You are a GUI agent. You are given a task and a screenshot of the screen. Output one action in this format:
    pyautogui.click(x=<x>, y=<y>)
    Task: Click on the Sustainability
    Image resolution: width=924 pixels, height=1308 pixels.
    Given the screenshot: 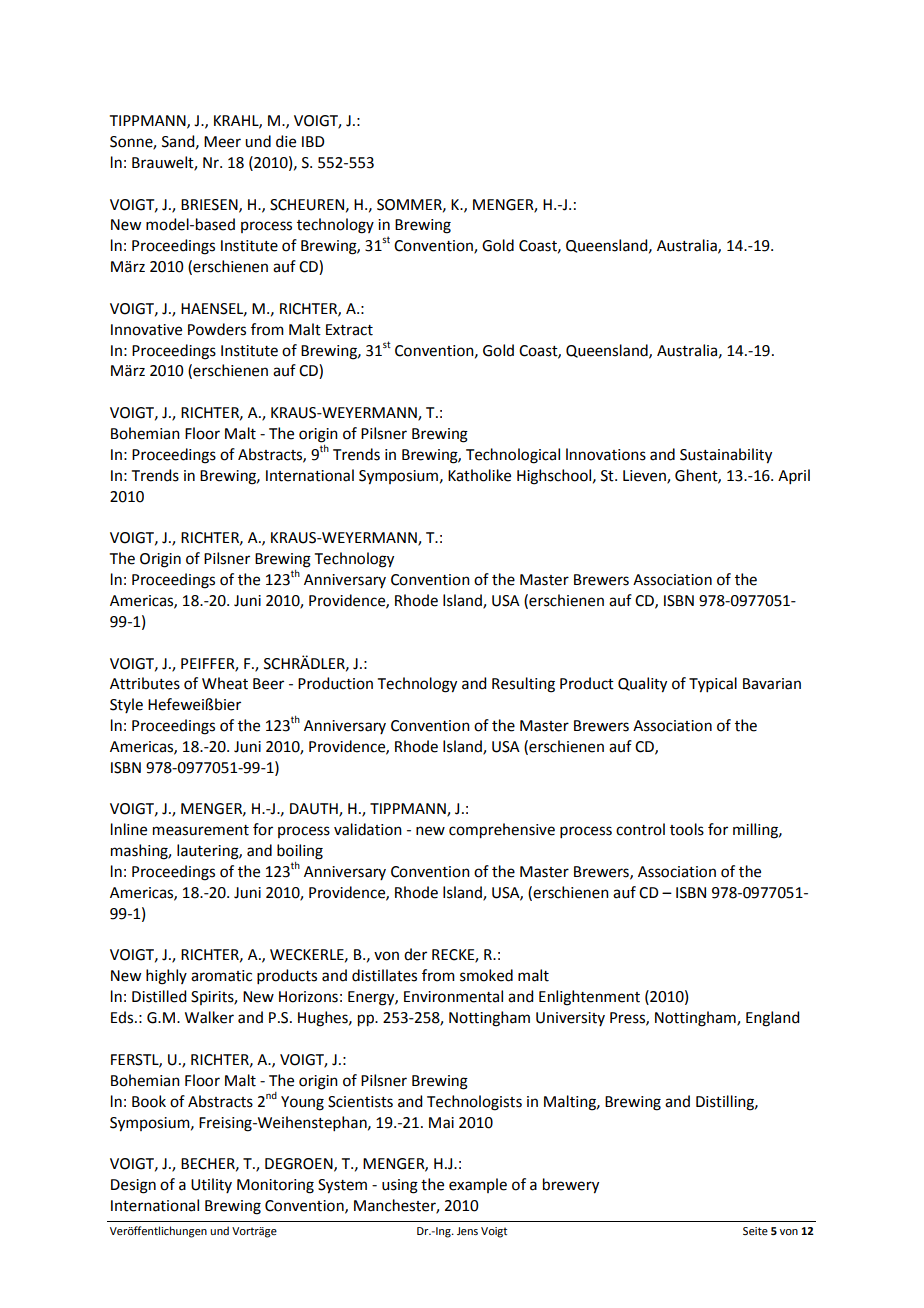 What is the action you would take?
    pyautogui.click(x=726, y=456)
